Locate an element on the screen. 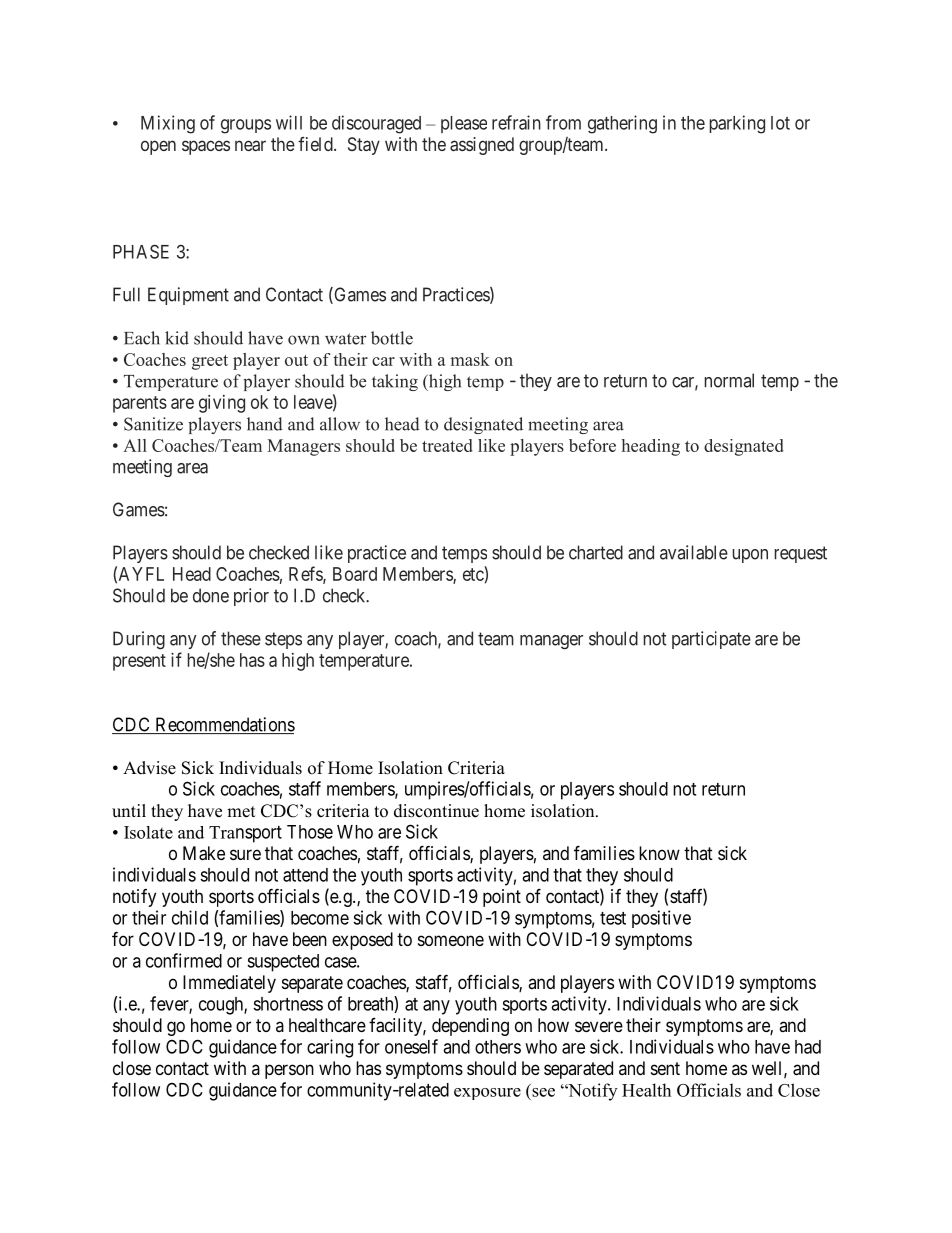  others is located at coordinates (498, 1047).
